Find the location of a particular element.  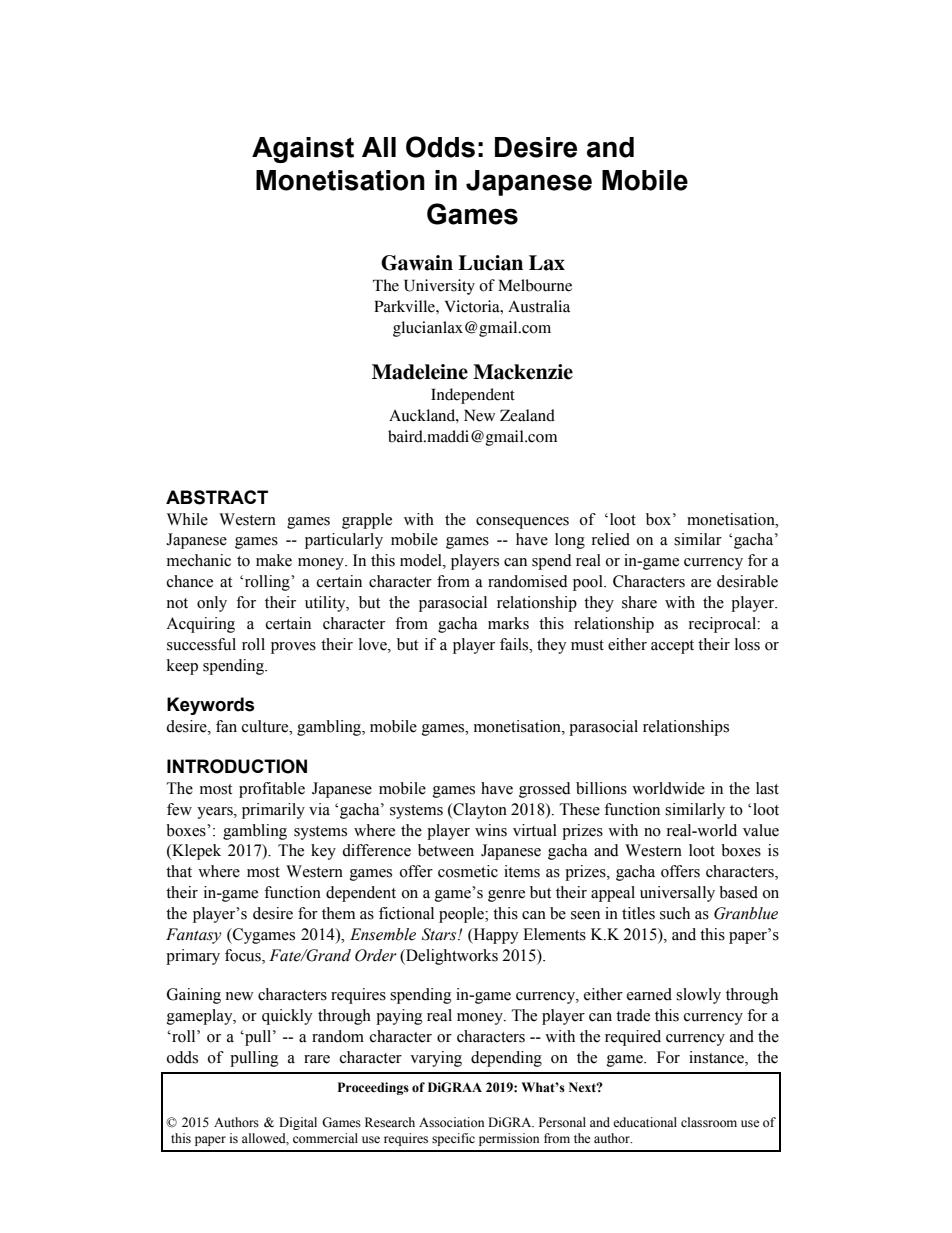

last is located at coordinates (767, 788).
